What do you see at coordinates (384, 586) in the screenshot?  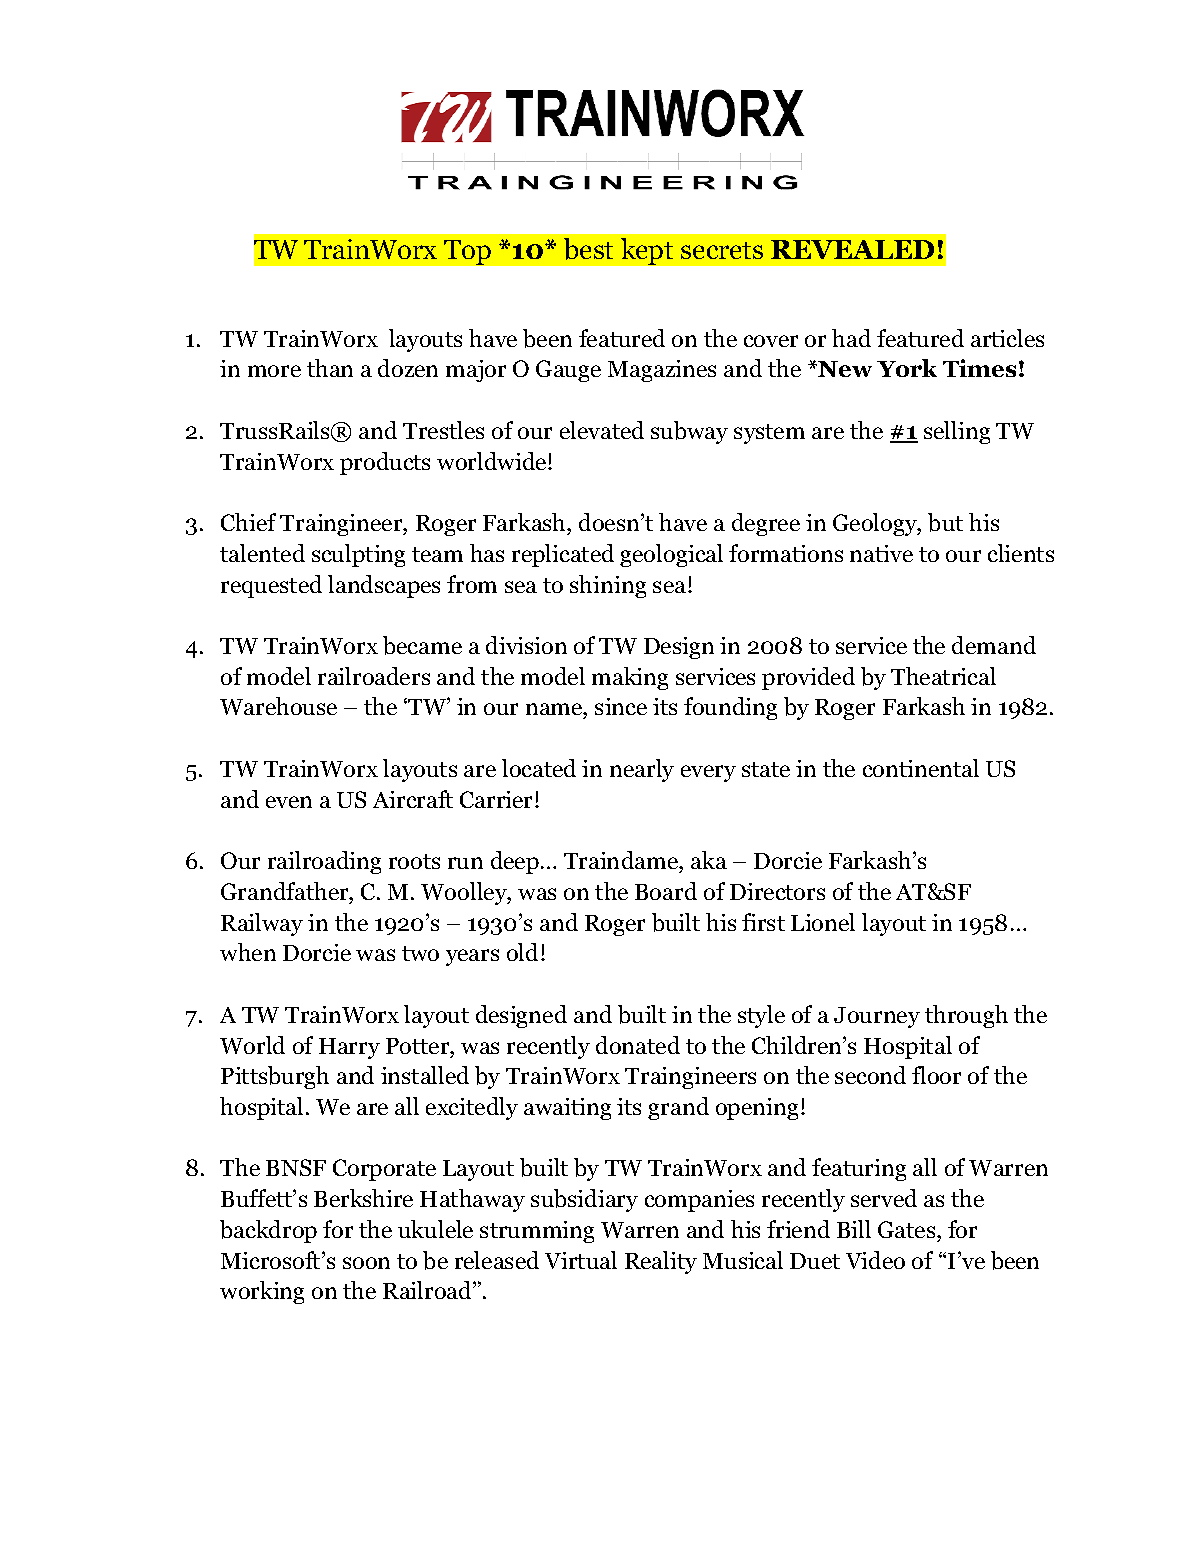 I see `landscapes` at bounding box center [384, 586].
